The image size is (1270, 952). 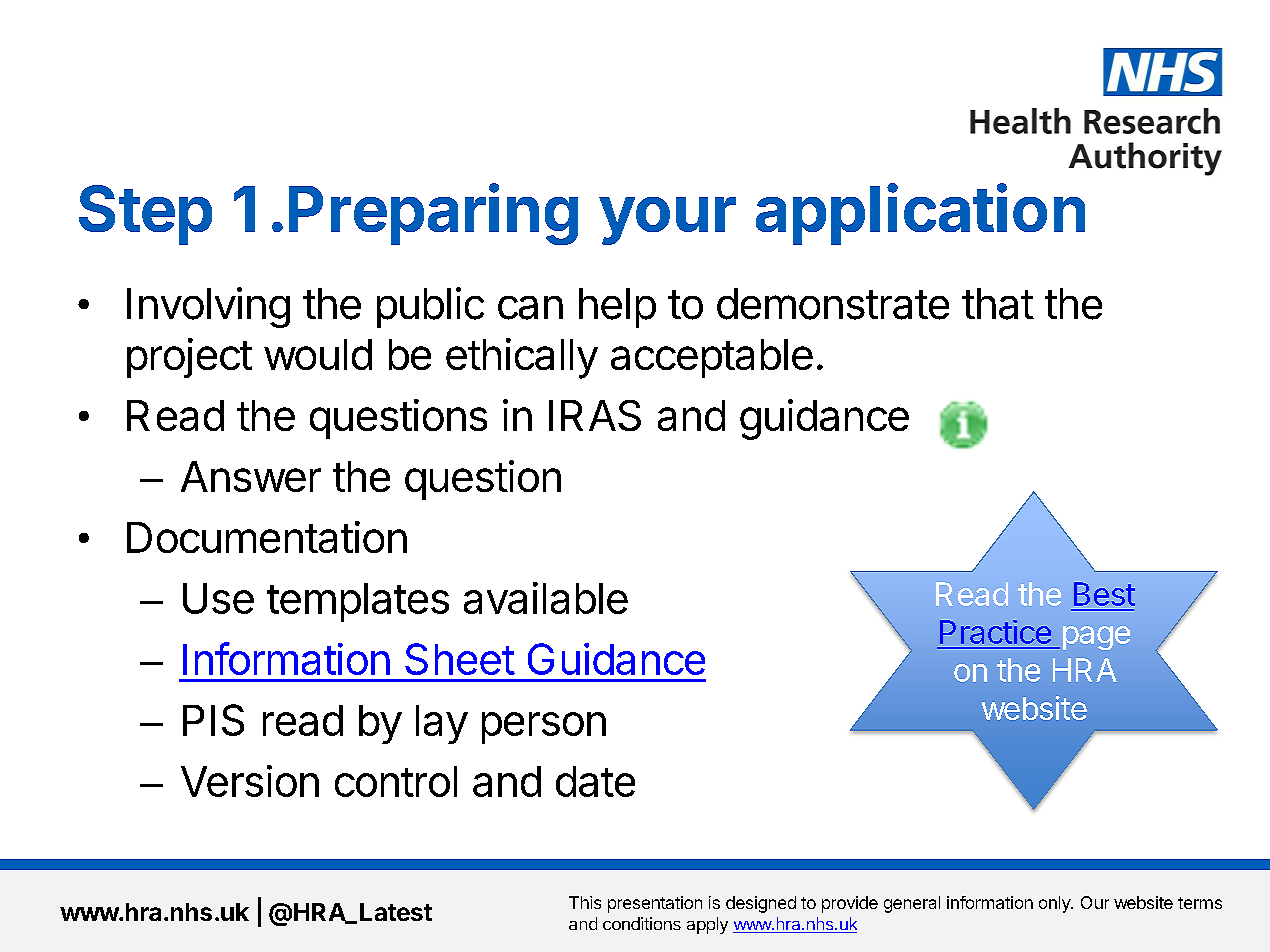 I want to click on Best, so click(x=1104, y=594).
